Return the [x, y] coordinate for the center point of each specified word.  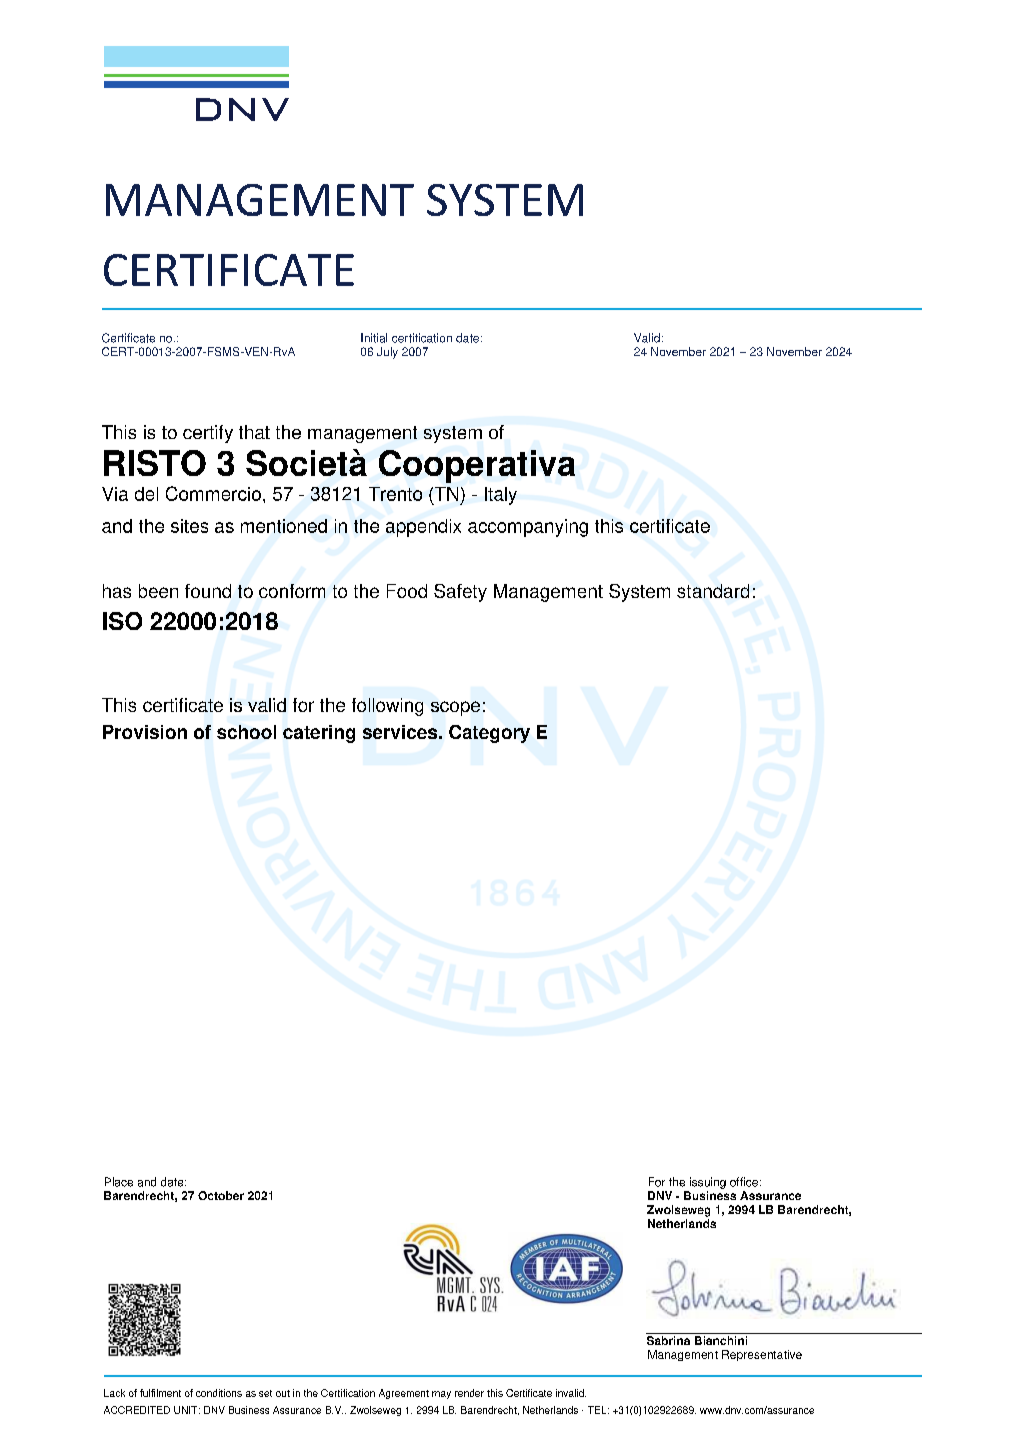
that [254, 432]
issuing [708, 1183]
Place [119, 1182]
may [441, 1395]
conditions [219, 1393]
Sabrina [668, 1340]
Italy [501, 496]
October [221, 1195]
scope [455, 708]
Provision [145, 732]
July [387, 353]
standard [713, 591]
